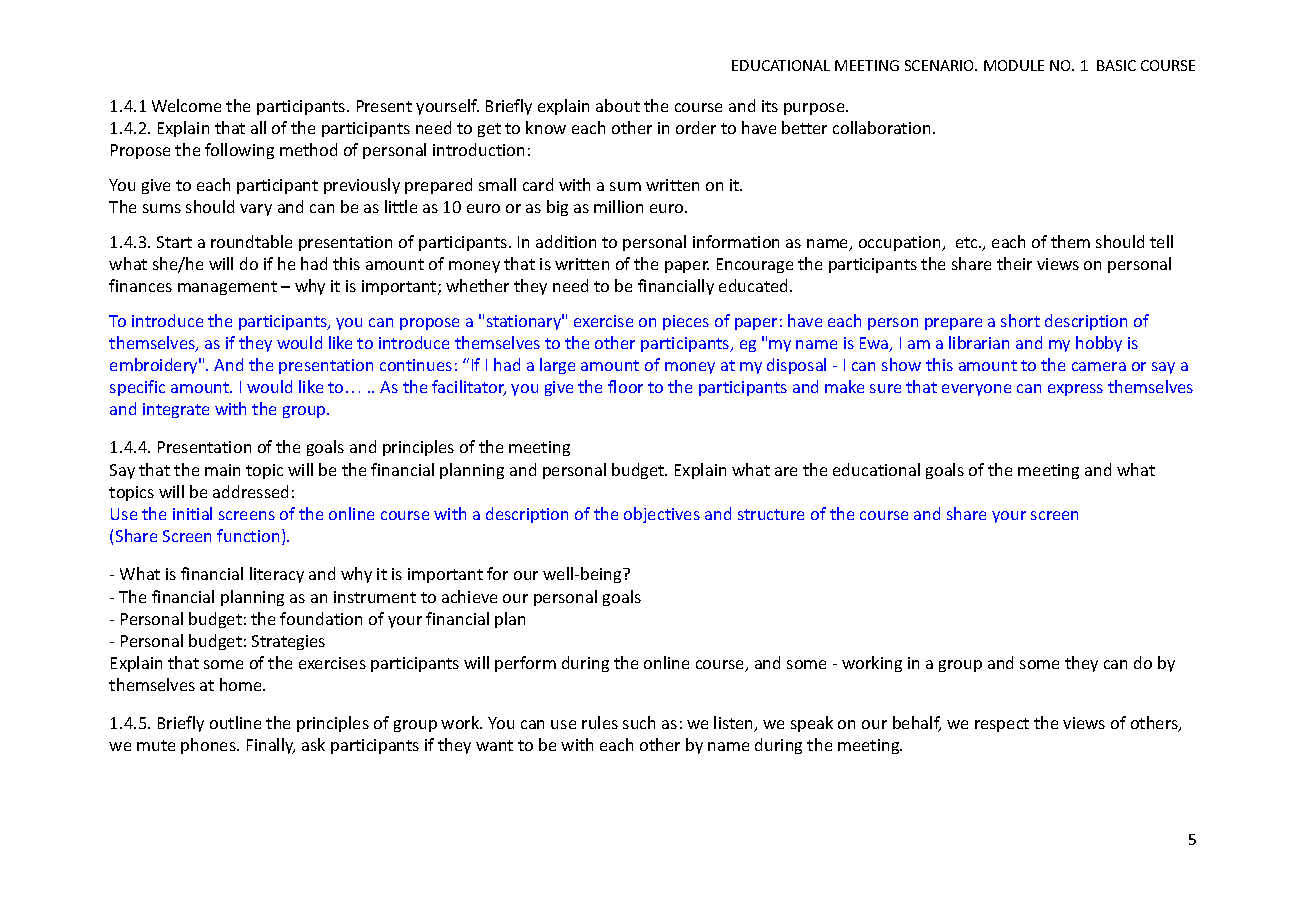 This screenshot has height=924, width=1307. I want to click on short, so click(1020, 320).
